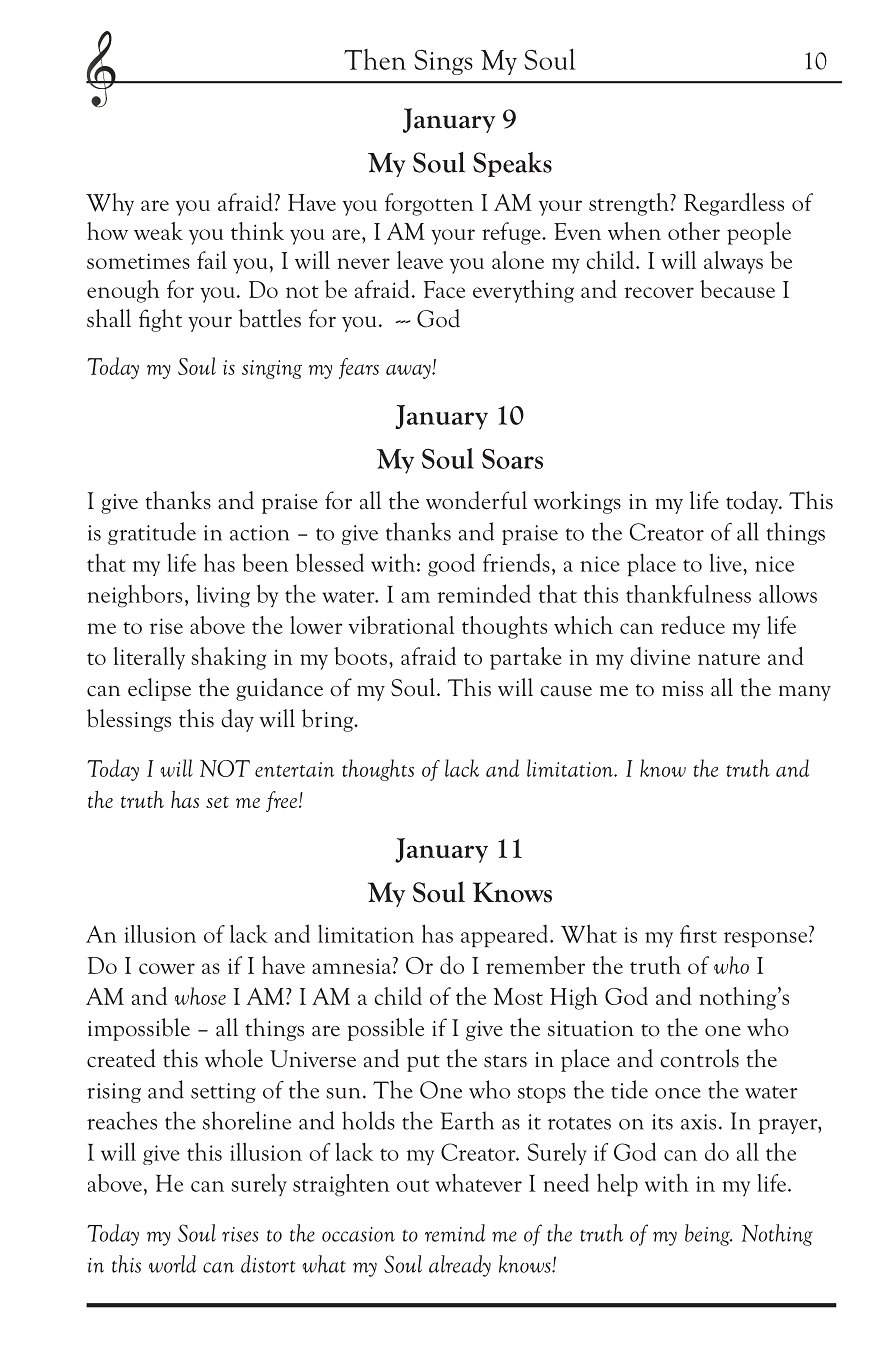 This image has width=896, height=1345. What do you see at coordinates (729, 658) in the image?
I see `nature` at bounding box center [729, 658].
